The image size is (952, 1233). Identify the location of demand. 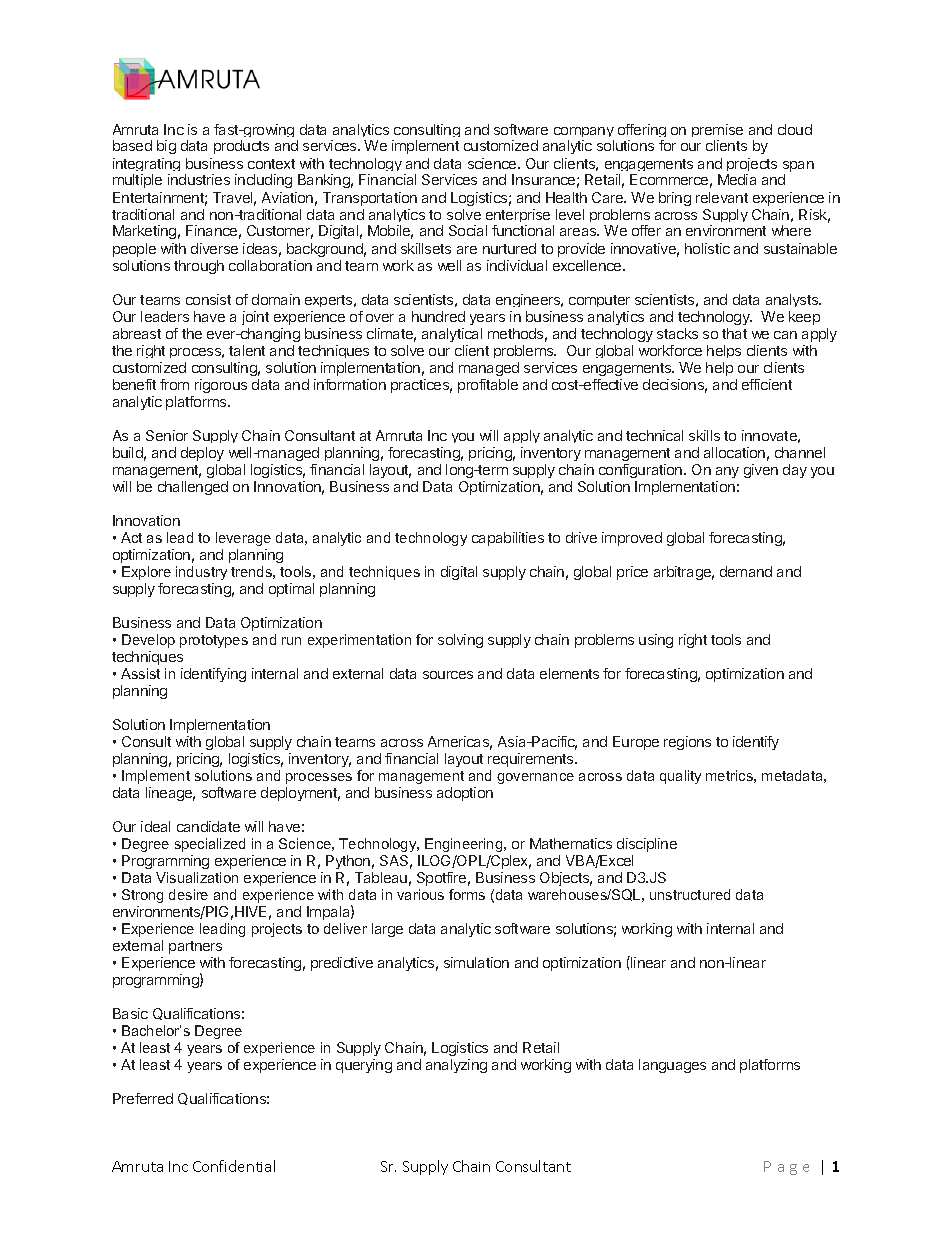
(746, 571).
